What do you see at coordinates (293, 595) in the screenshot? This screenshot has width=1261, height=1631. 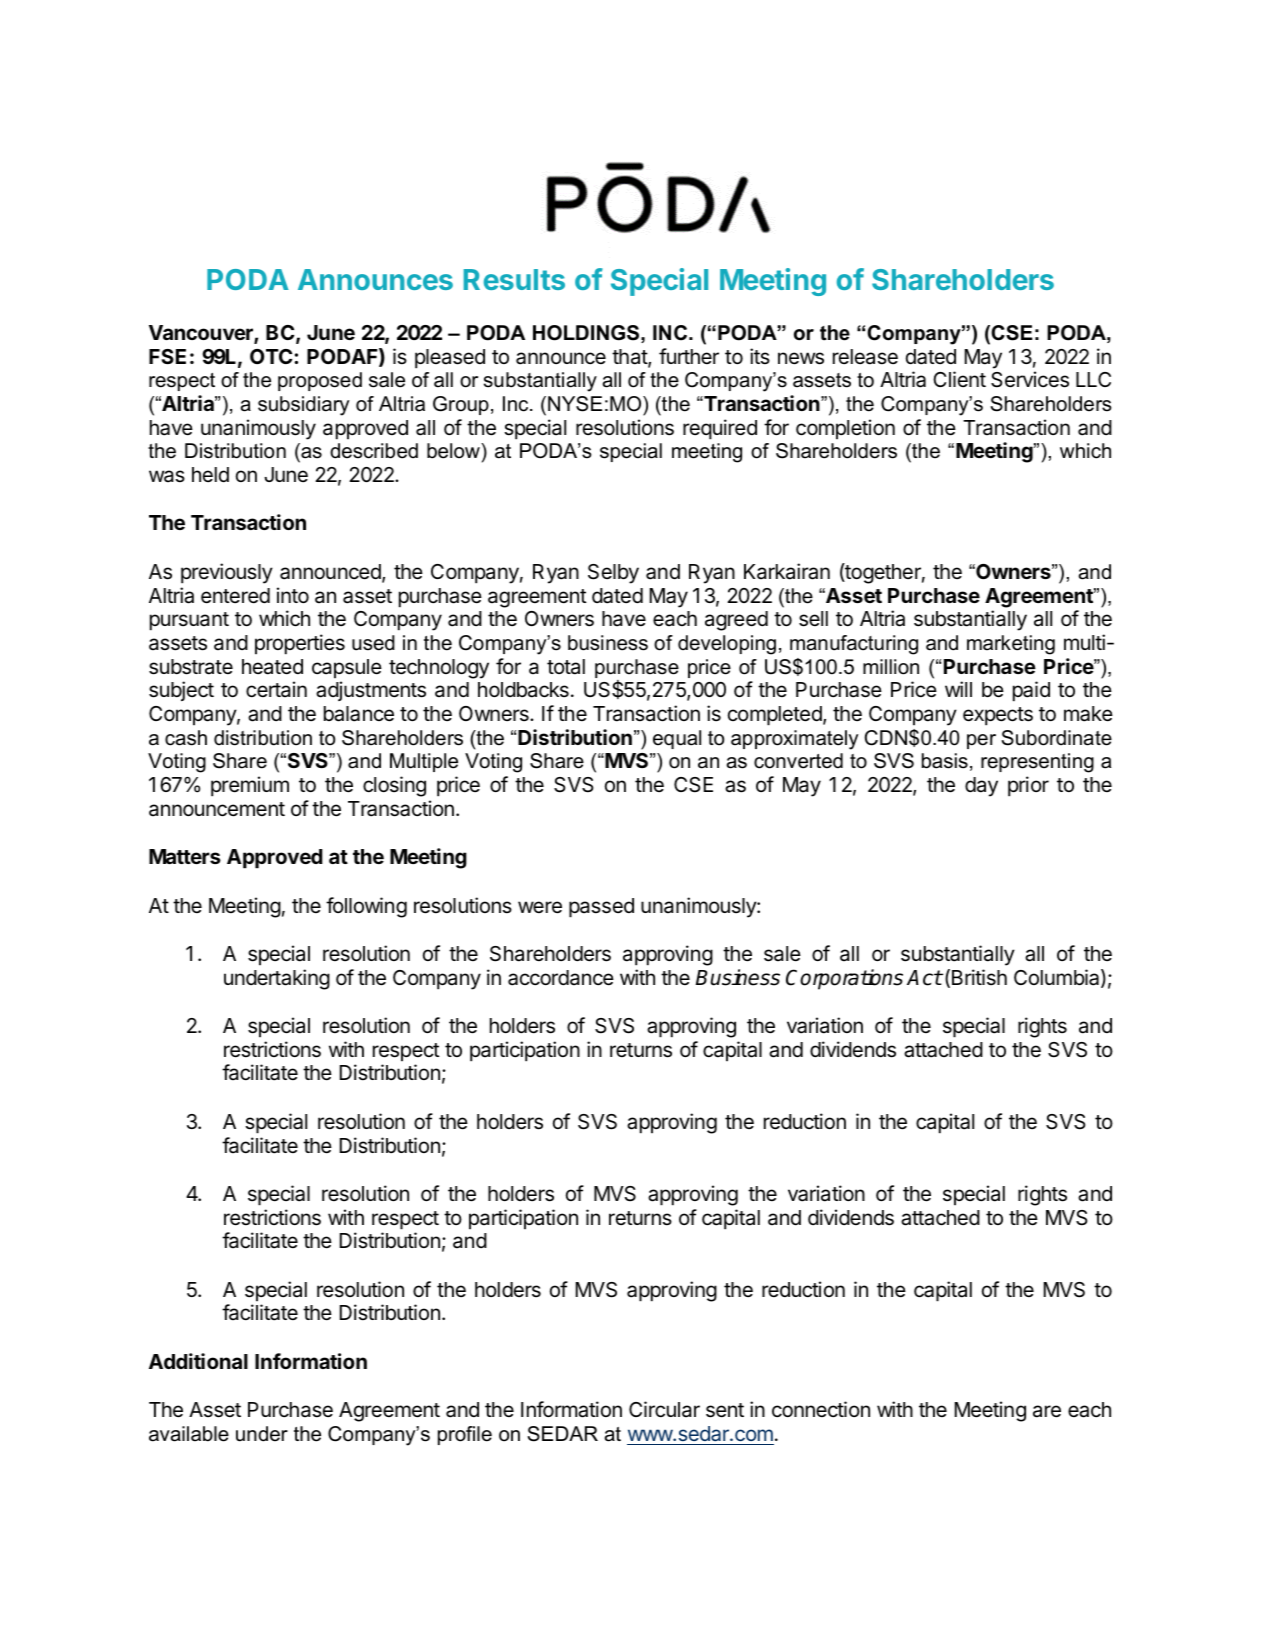 I see `into` at bounding box center [293, 595].
